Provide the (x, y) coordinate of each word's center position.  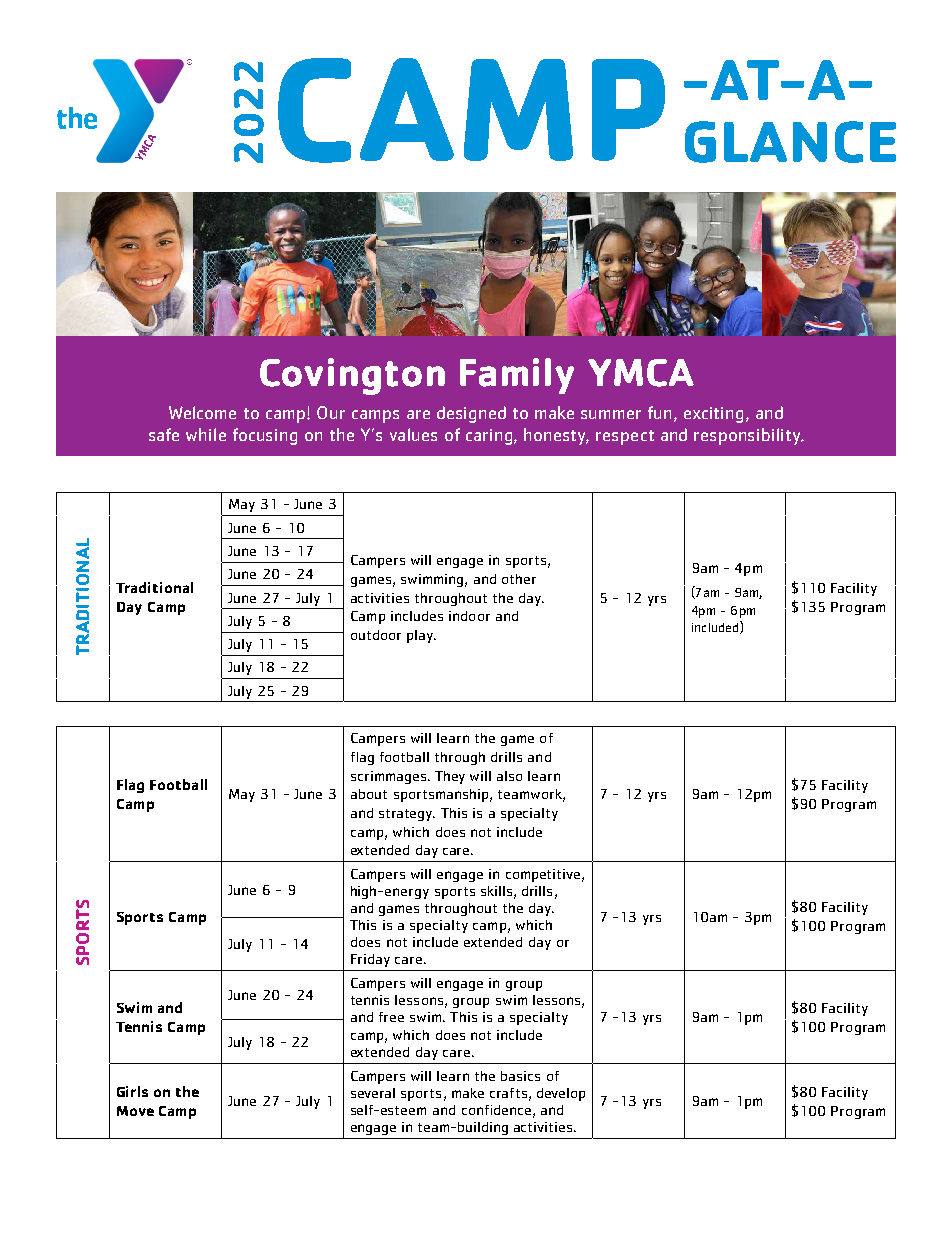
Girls (132, 1091)
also (509, 776)
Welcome (202, 412)
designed (471, 414)
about (369, 794)
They (450, 777)
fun (661, 413)
